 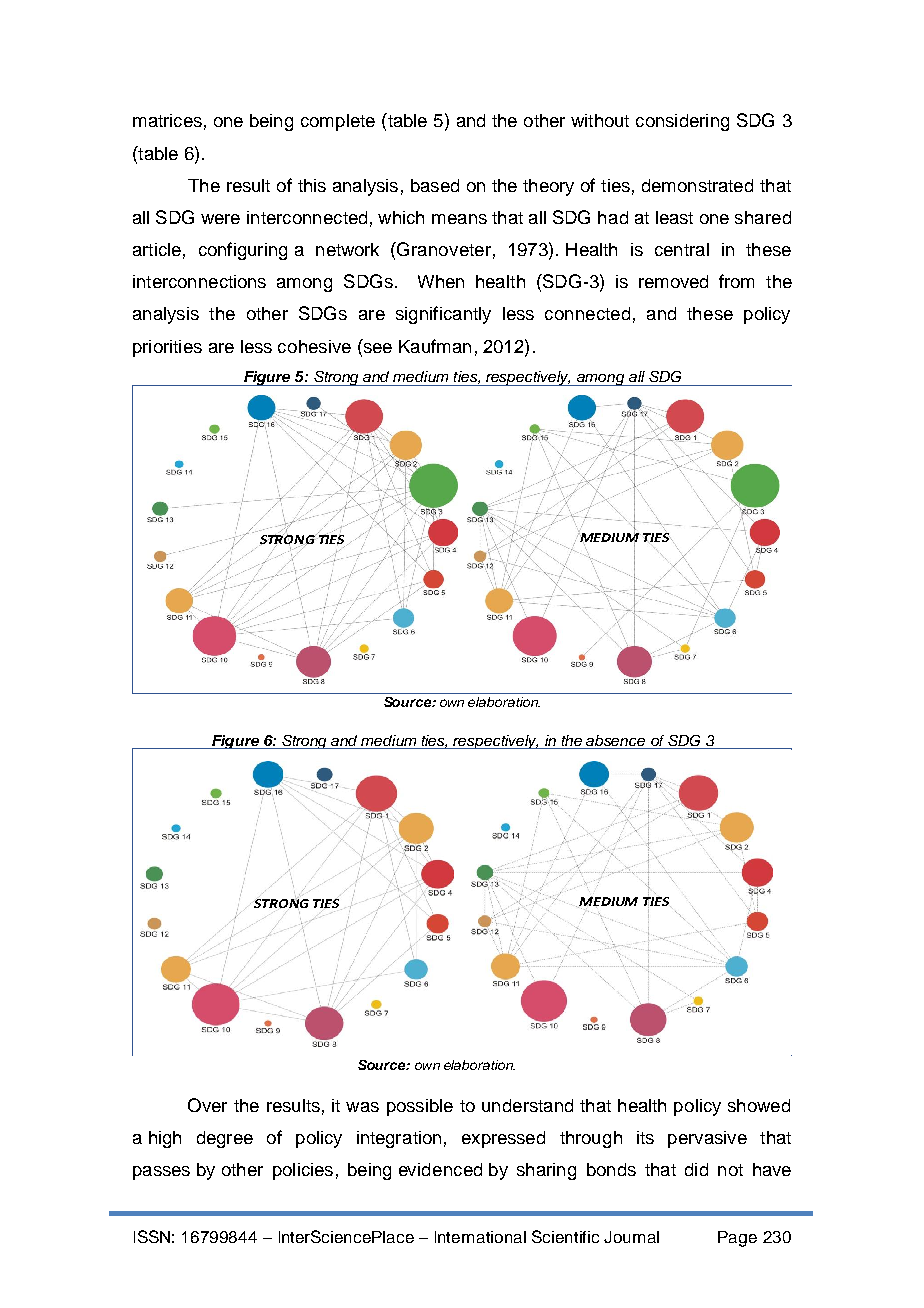 What do you see at coordinates (707, 1139) in the screenshot?
I see `pervasive` at bounding box center [707, 1139].
